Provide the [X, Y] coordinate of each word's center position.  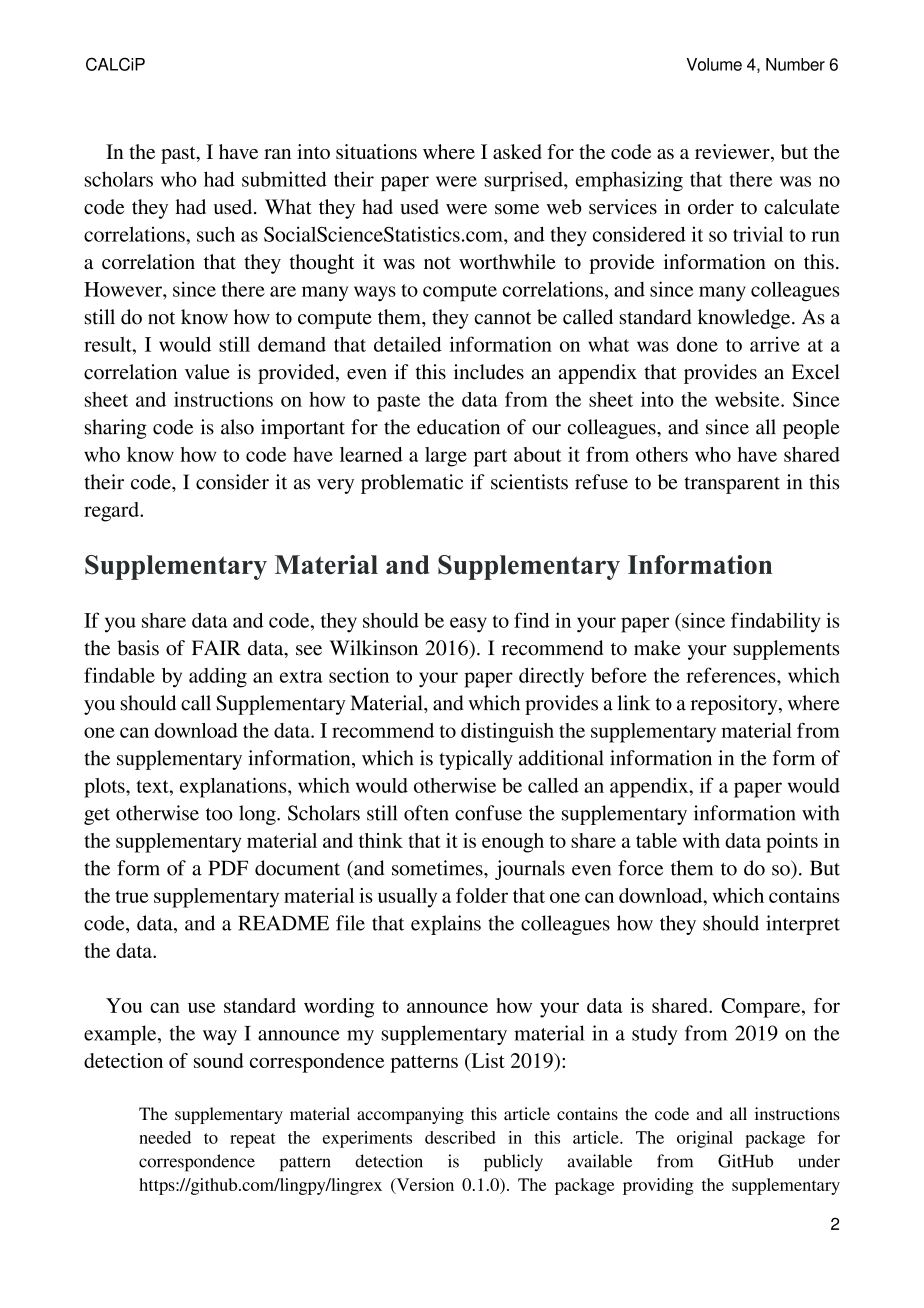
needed [165, 1137]
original [705, 1139]
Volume [714, 64]
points [792, 843]
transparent [732, 485]
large [446, 457]
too [219, 814]
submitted [284, 179]
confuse [488, 813]
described [460, 1137]
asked [517, 151]
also [237, 427]
